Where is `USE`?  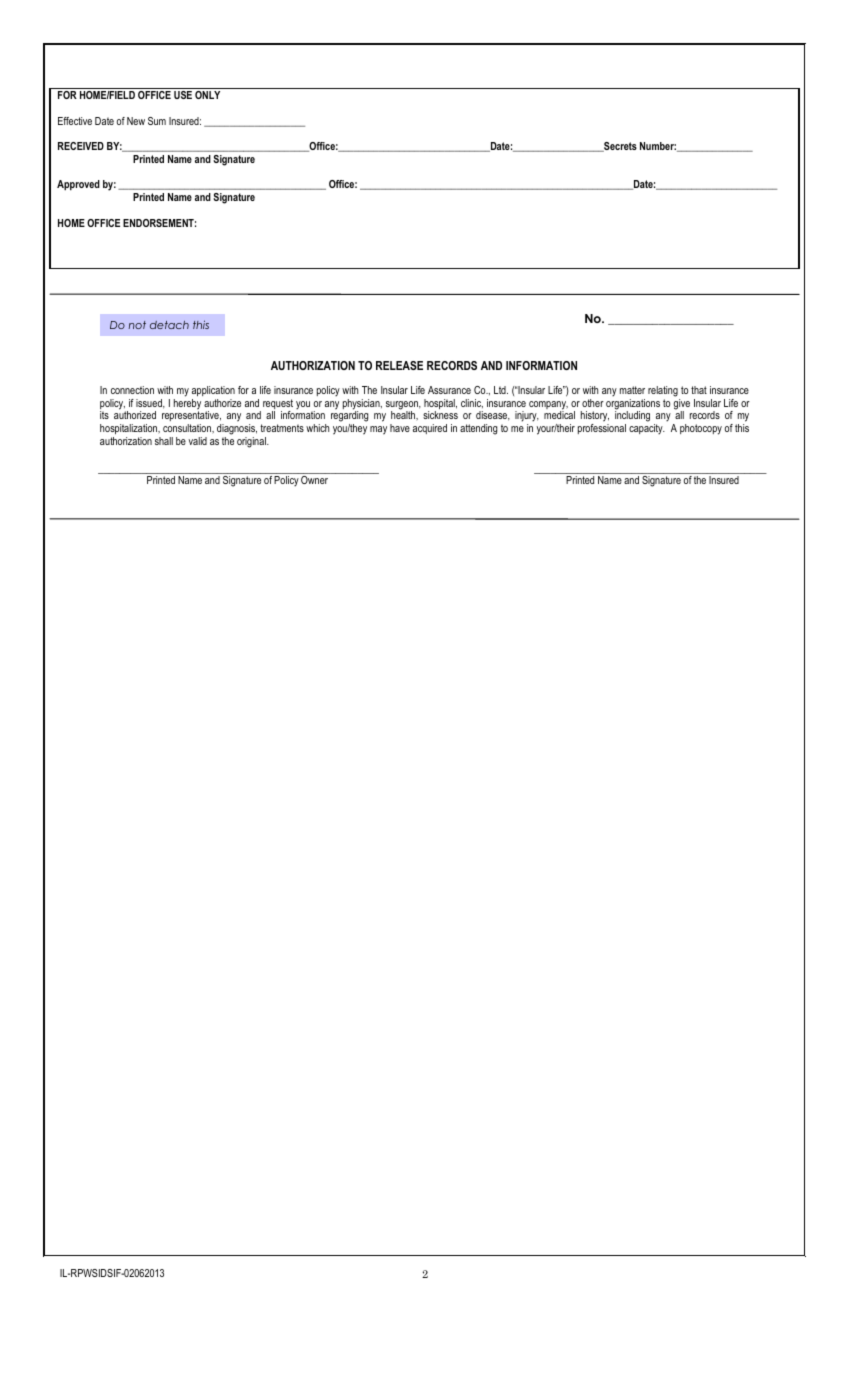 USE is located at coordinates (183, 95).
